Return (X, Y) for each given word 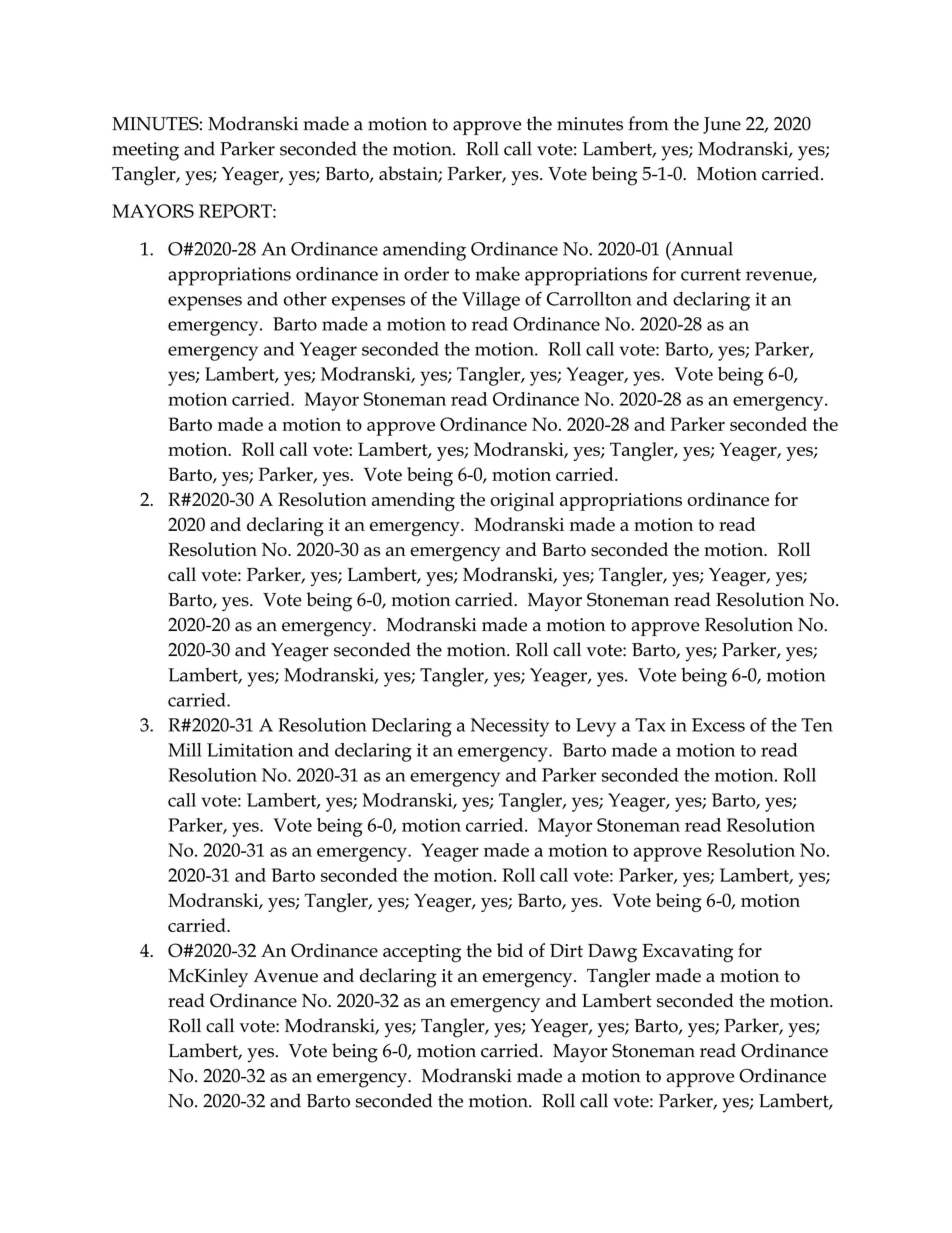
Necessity (510, 727)
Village (491, 301)
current (711, 275)
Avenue (286, 976)
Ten (817, 725)
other (305, 299)
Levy (596, 727)
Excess (718, 725)
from (648, 123)
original (522, 501)
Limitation (250, 750)
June (722, 125)
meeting (145, 151)
